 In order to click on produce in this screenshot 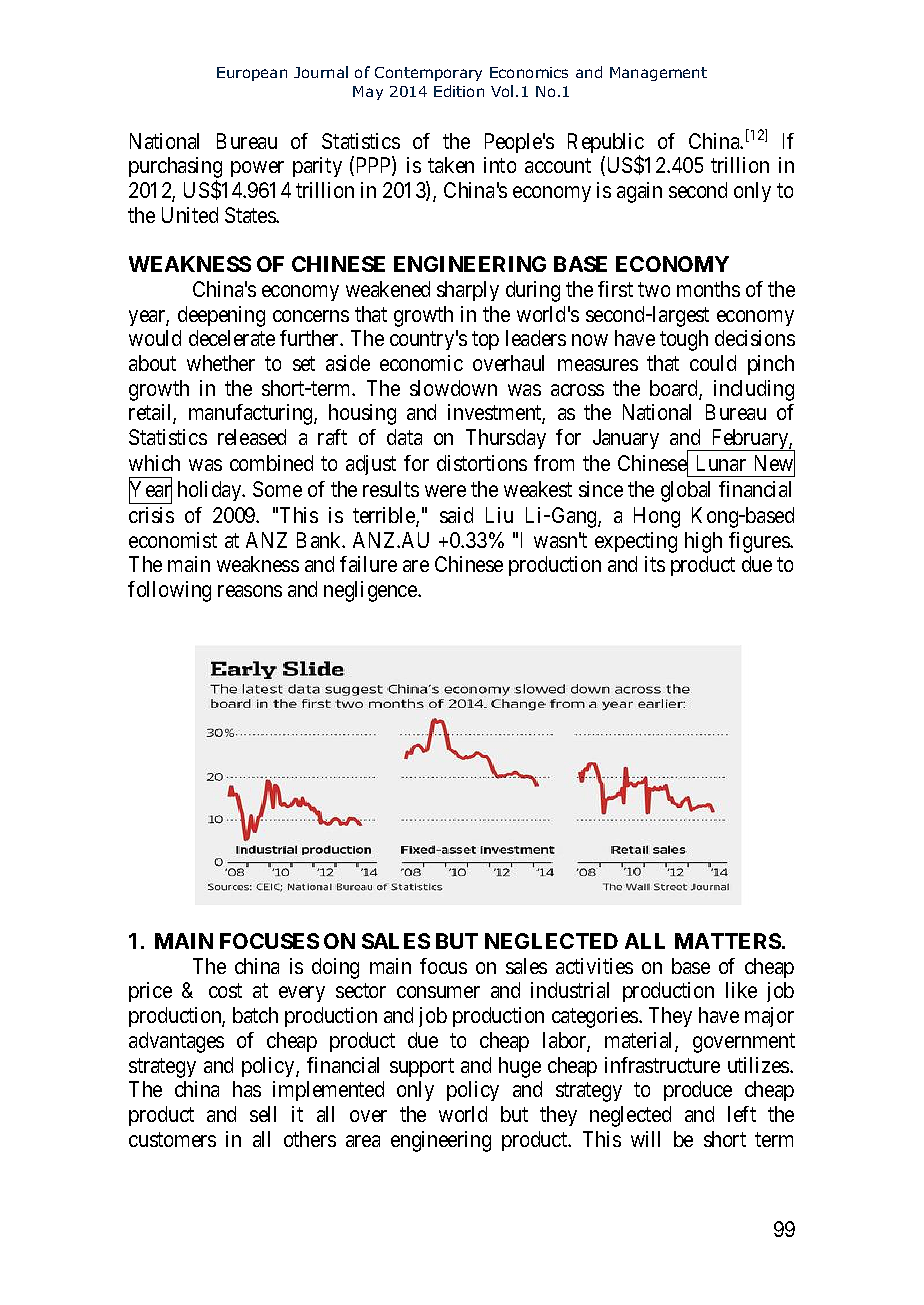, I will do `click(698, 1091)`.
